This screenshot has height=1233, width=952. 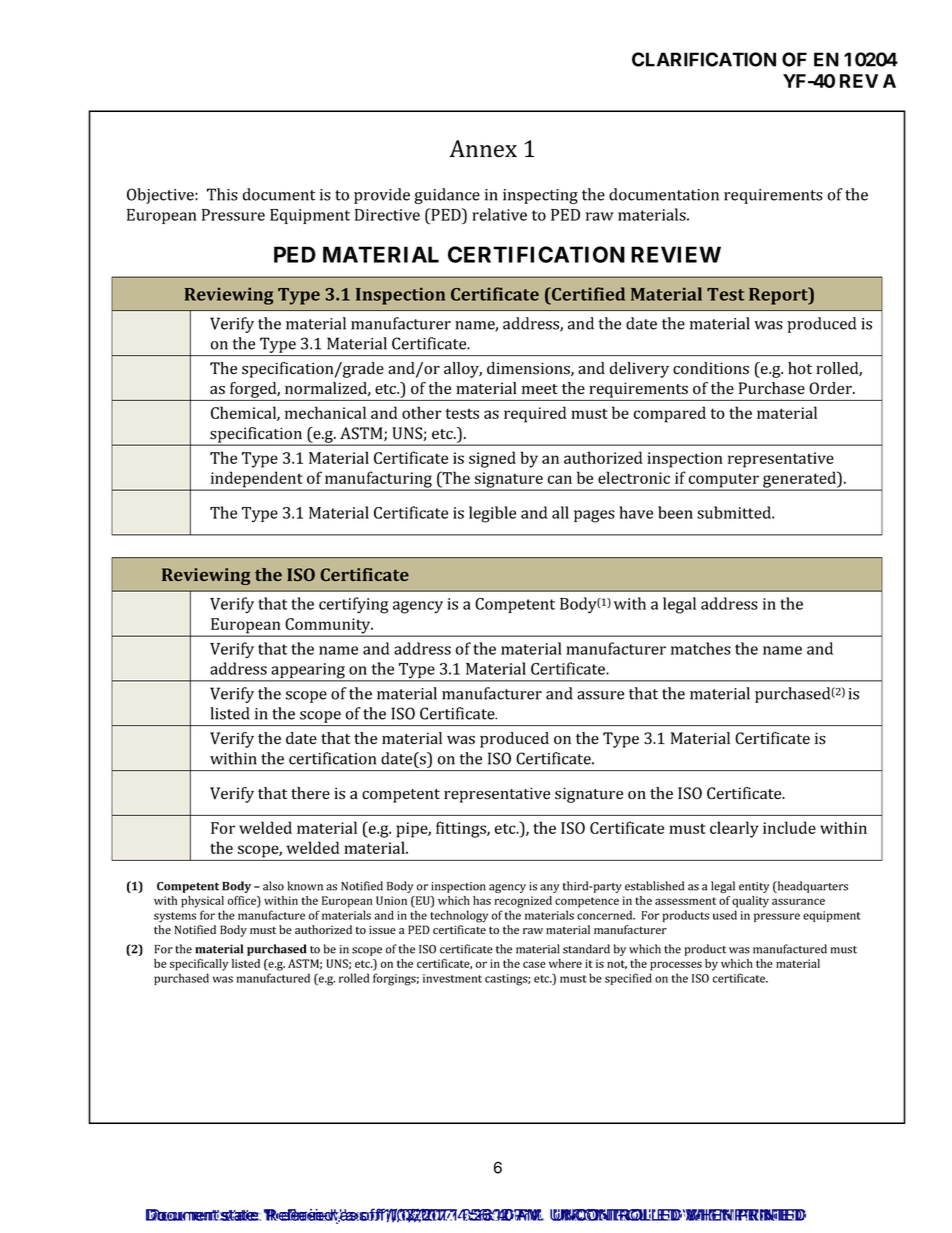 What do you see at coordinates (711, 368) in the screenshot?
I see `conditions` at bounding box center [711, 368].
